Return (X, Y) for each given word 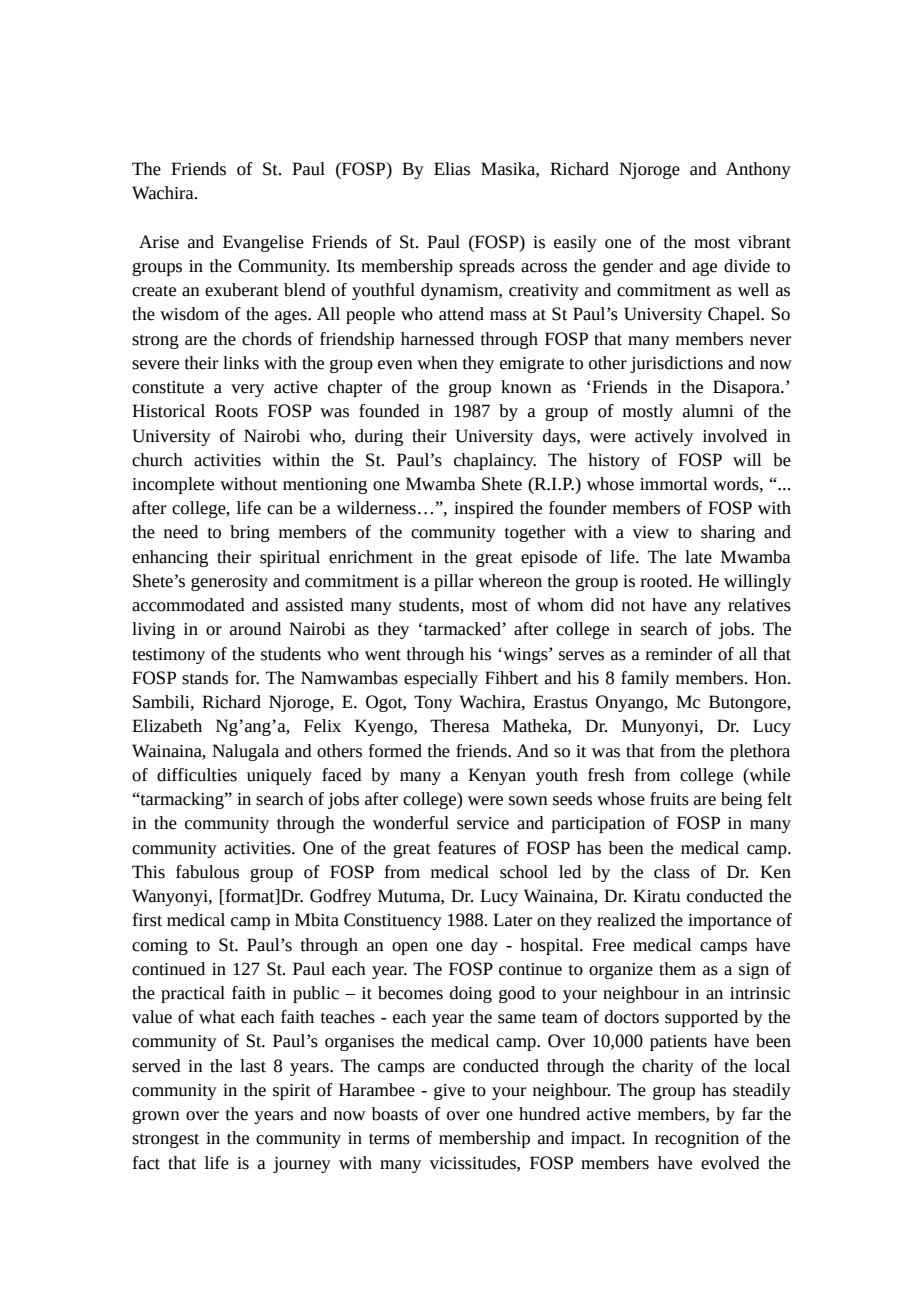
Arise (159, 242)
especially (441, 679)
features (467, 848)
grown (156, 1117)
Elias (452, 169)
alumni (708, 411)
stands (205, 678)
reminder (679, 654)
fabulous (207, 872)
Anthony (758, 170)
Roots (236, 411)
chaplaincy (495, 461)
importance (729, 922)
